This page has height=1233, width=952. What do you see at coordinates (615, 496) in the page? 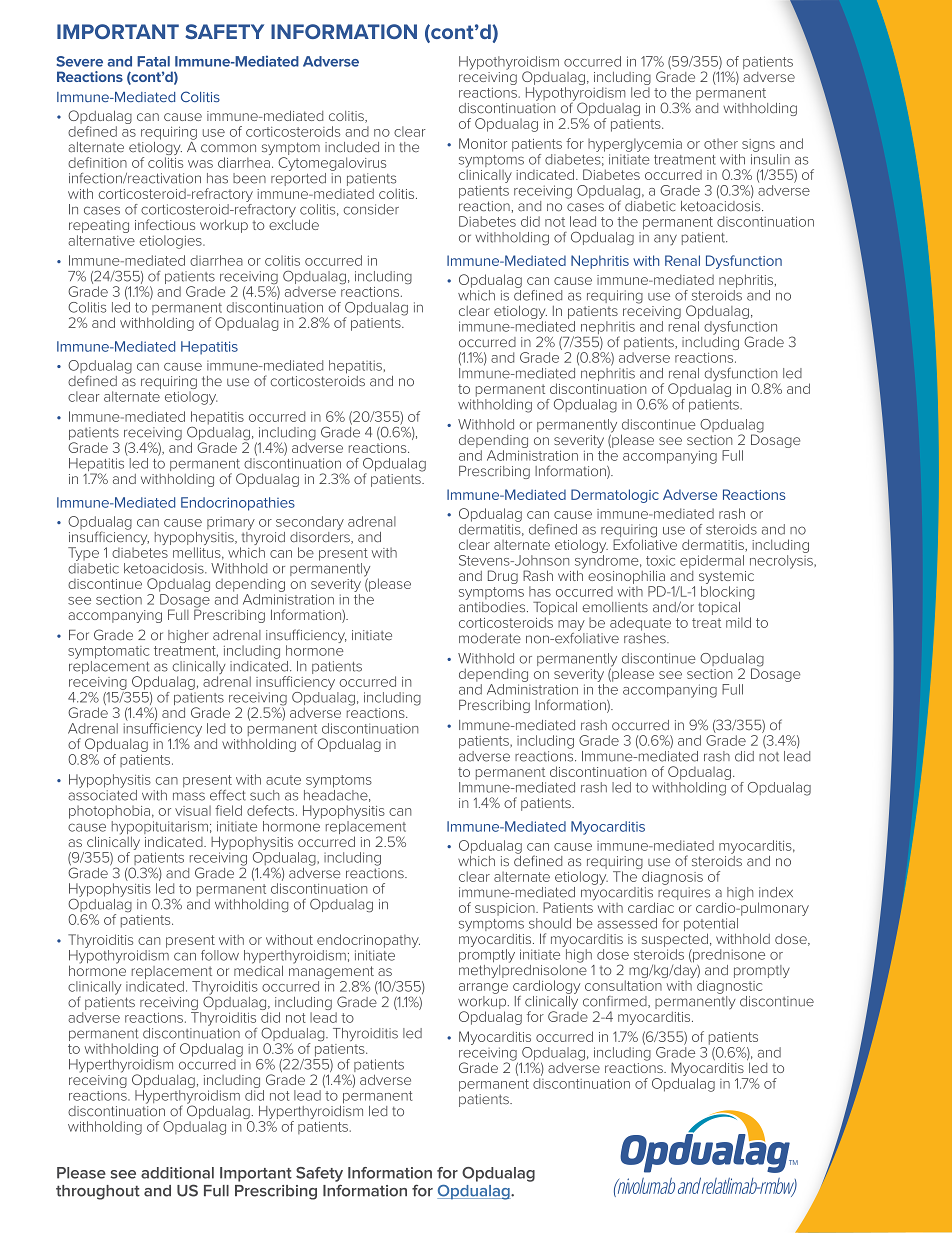
I see `Dermatologic` at bounding box center [615, 496].
